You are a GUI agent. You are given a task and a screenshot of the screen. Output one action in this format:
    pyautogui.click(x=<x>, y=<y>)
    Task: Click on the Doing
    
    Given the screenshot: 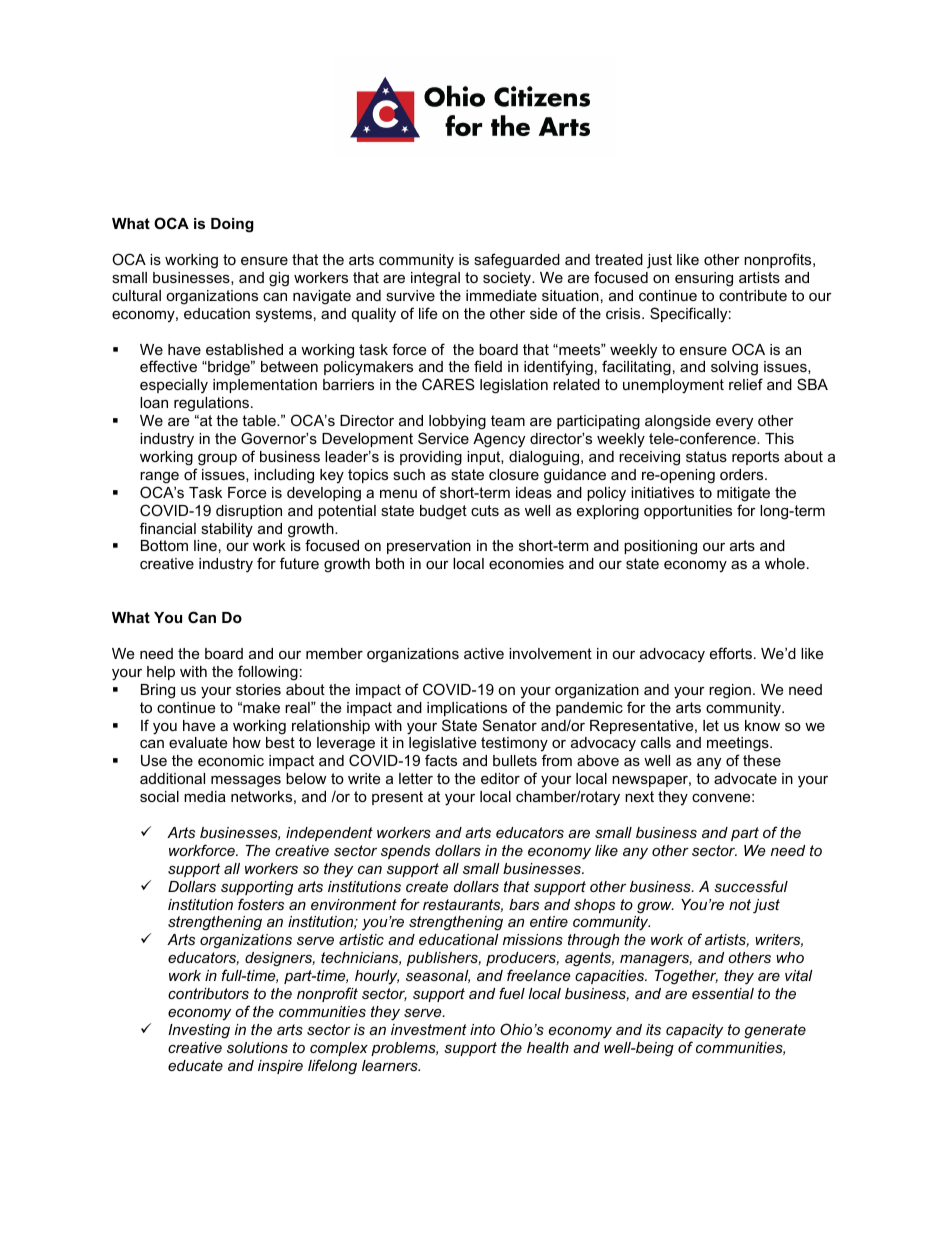 What is the action you would take?
    pyautogui.click(x=232, y=225)
